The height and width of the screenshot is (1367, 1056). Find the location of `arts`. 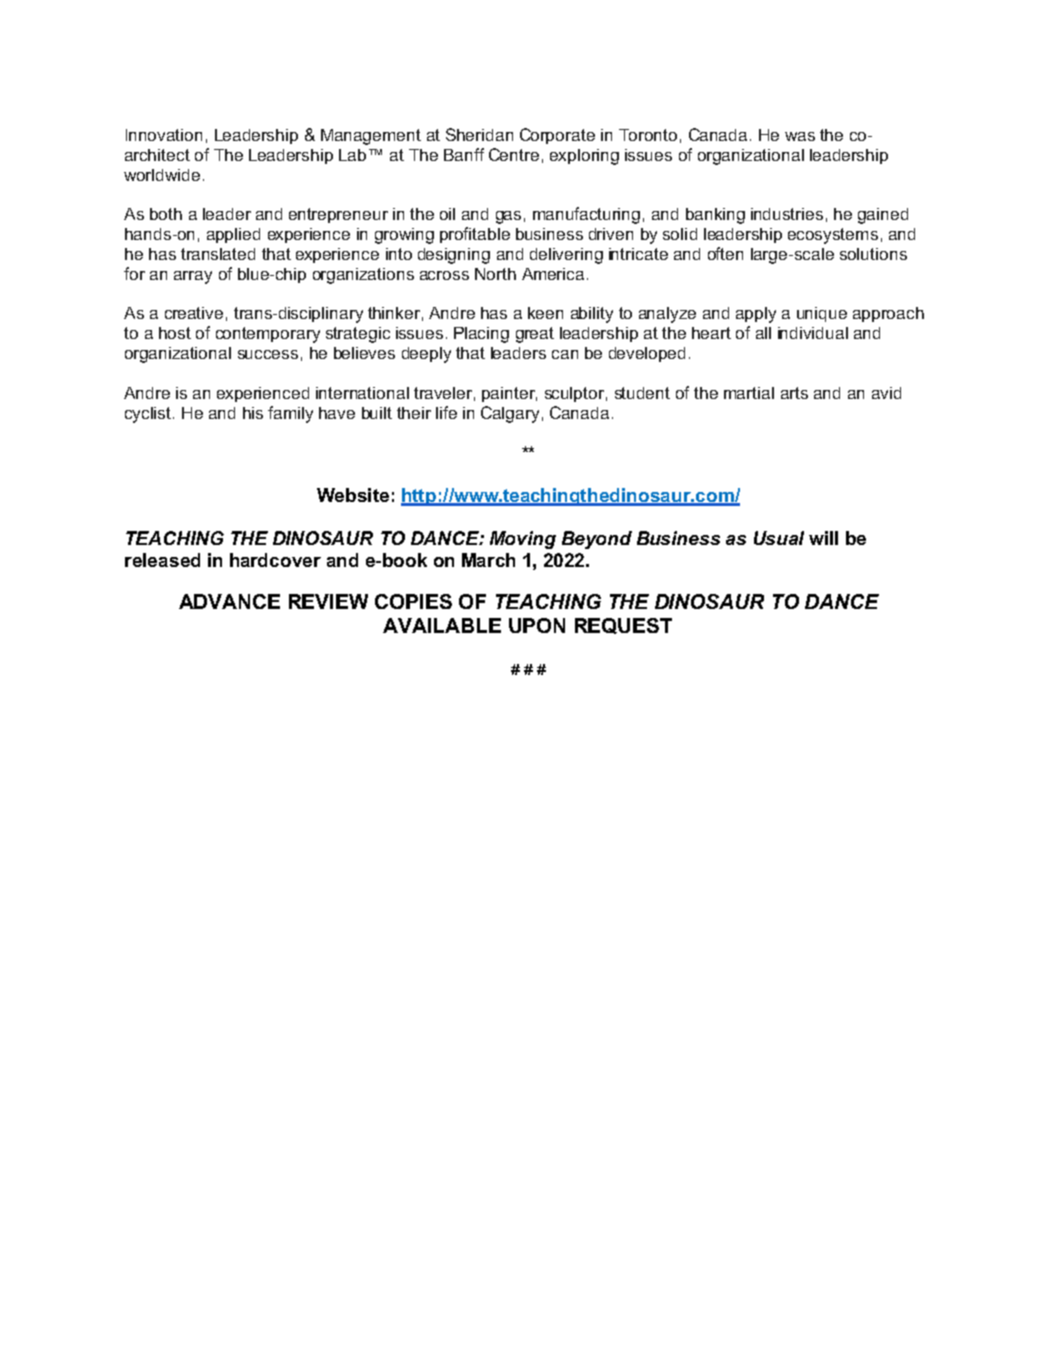

arts is located at coordinates (794, 393).
